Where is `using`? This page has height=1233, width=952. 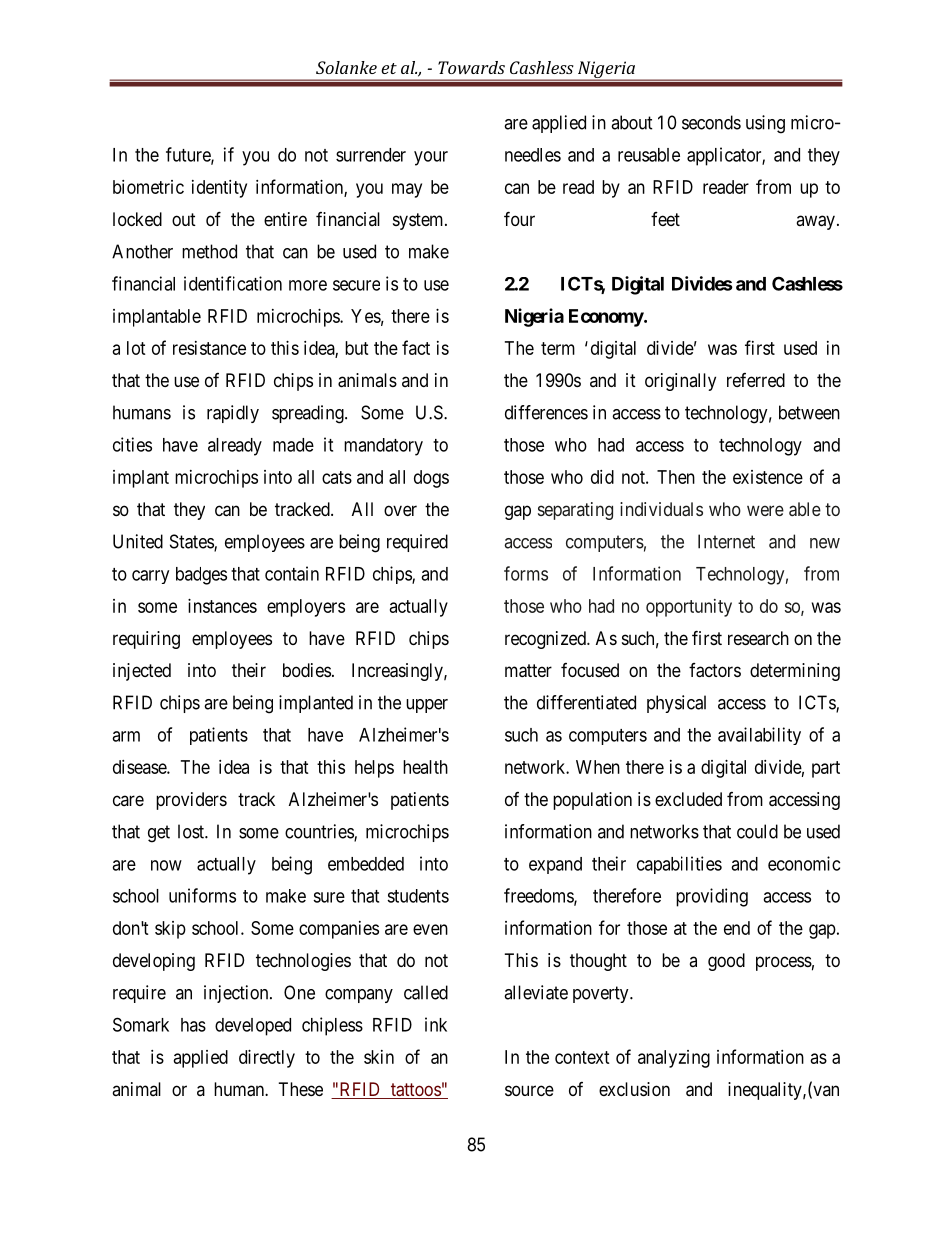
using is located at coordinates (765, 124).
